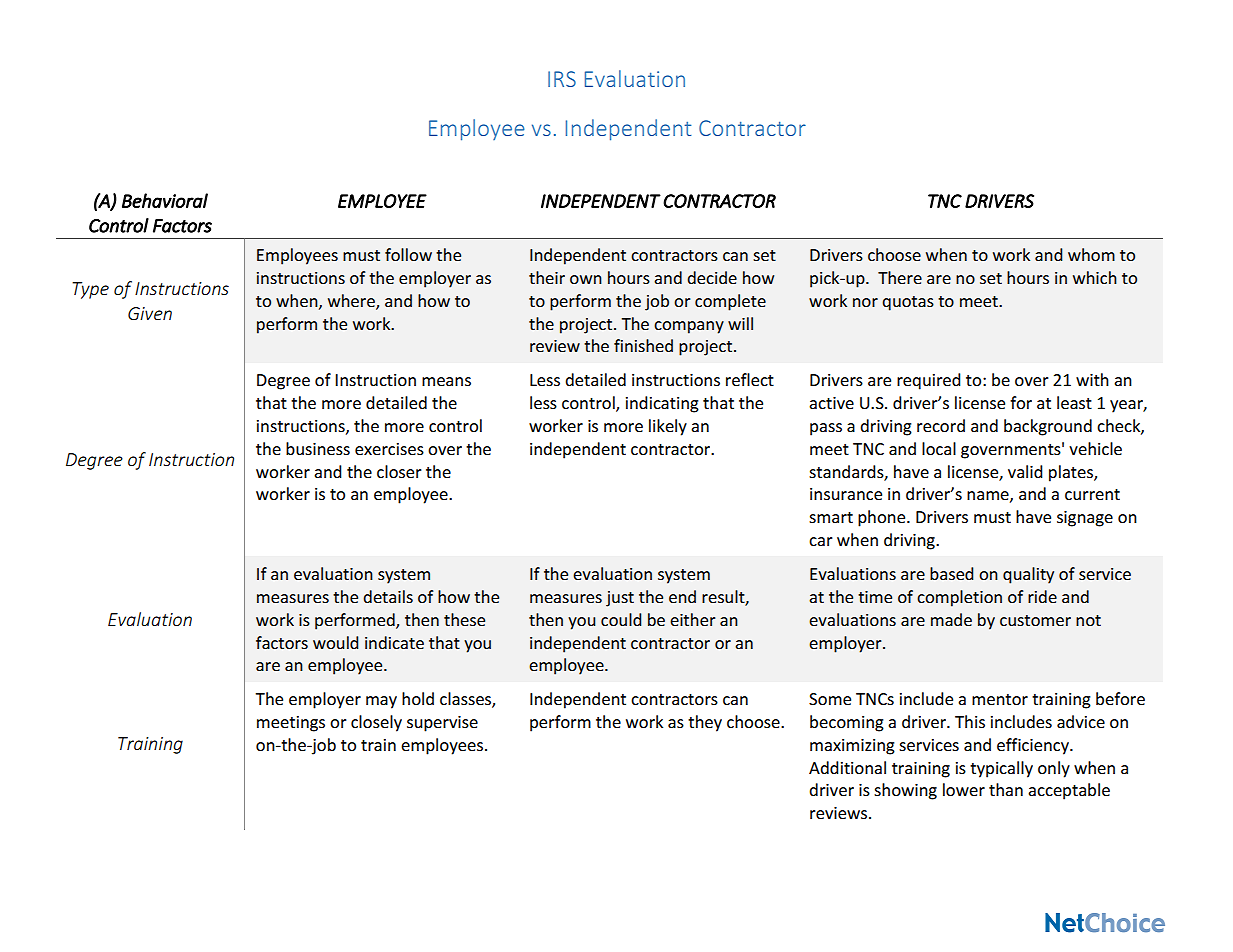 This screenshot has width=1233, height=952. I want to click on closely, so click(376, 723).
